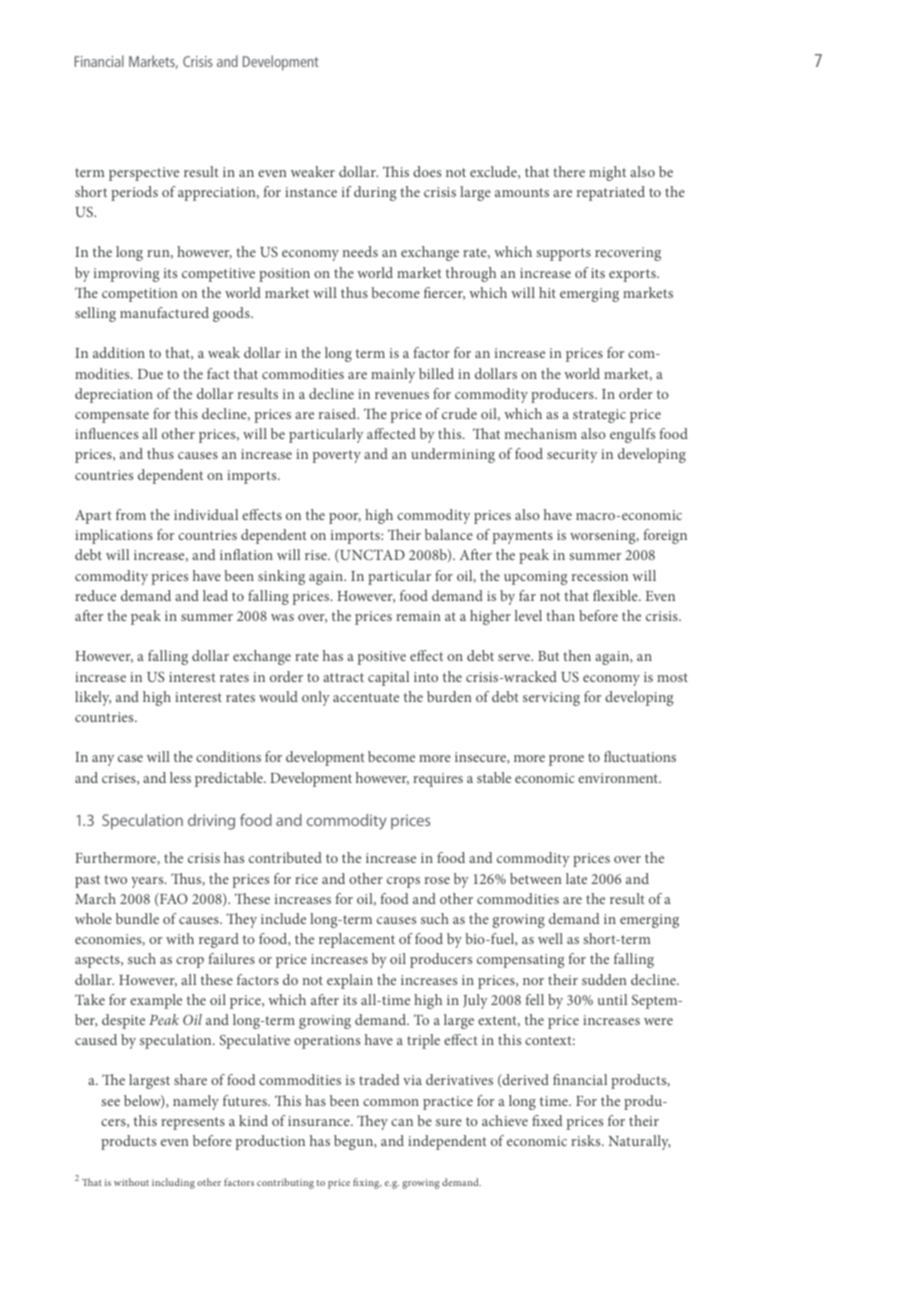 The image size is (924, 1308). I want to click on risks, so click(587, 1140).
